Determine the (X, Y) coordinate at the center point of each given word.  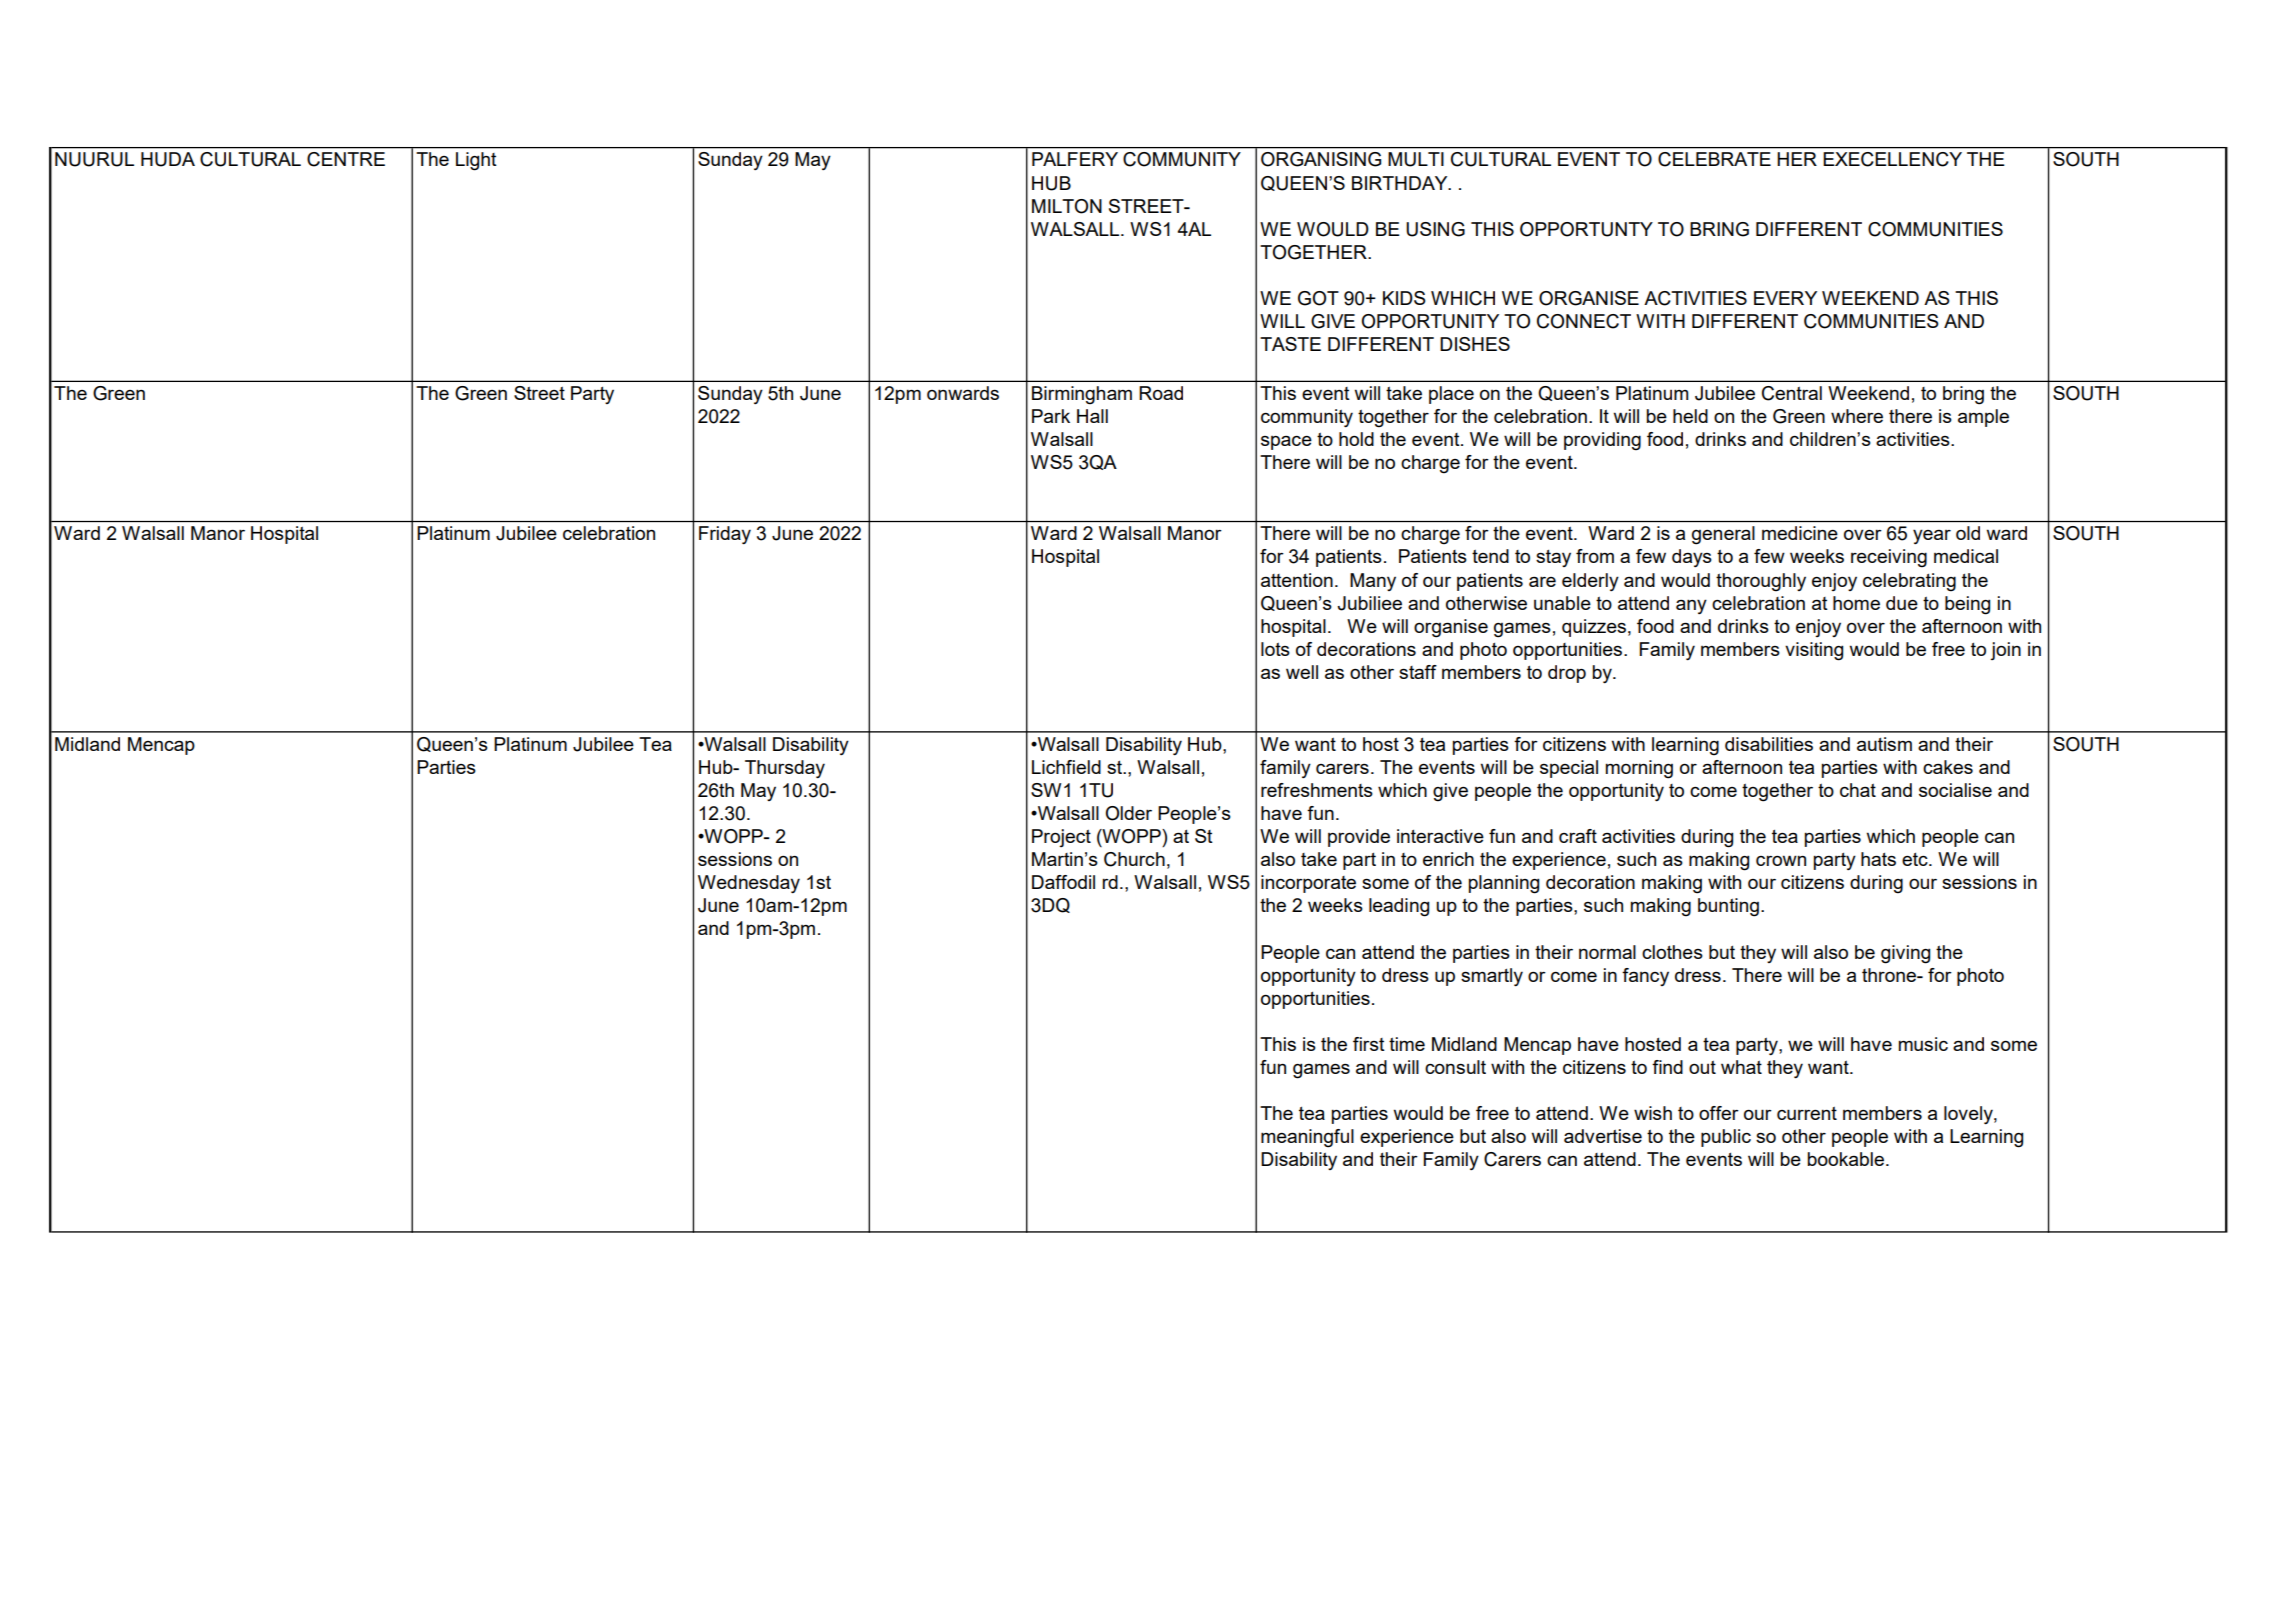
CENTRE (346, 159)
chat (1858, 790)
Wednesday (749, 884)
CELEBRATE (1714, 159)
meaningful (1307, 1138)
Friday (725, 535)
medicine (1800, 533)
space (1286, 443)
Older (1129, 813)
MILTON (1067, 206)
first (1369, 1044)
